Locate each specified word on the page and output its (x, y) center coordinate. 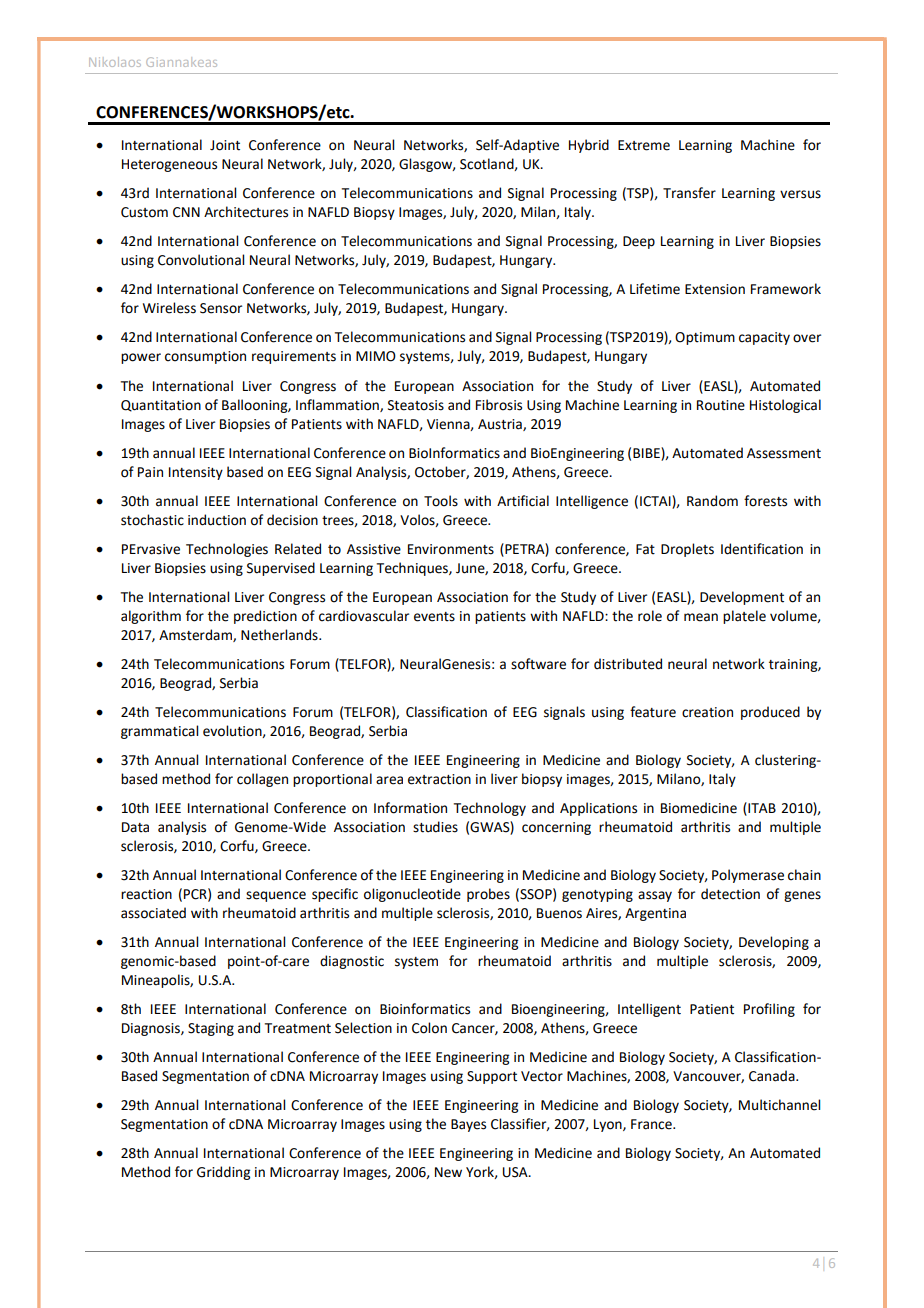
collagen (262, 780)
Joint (225, 145)
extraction (439, 779)
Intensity (196, 473)
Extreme (644, 145)
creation (707, 712)
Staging (211, 1029)
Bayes (468, 1125)
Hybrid (589, 146)
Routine (721, 405)
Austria (501, 425)
